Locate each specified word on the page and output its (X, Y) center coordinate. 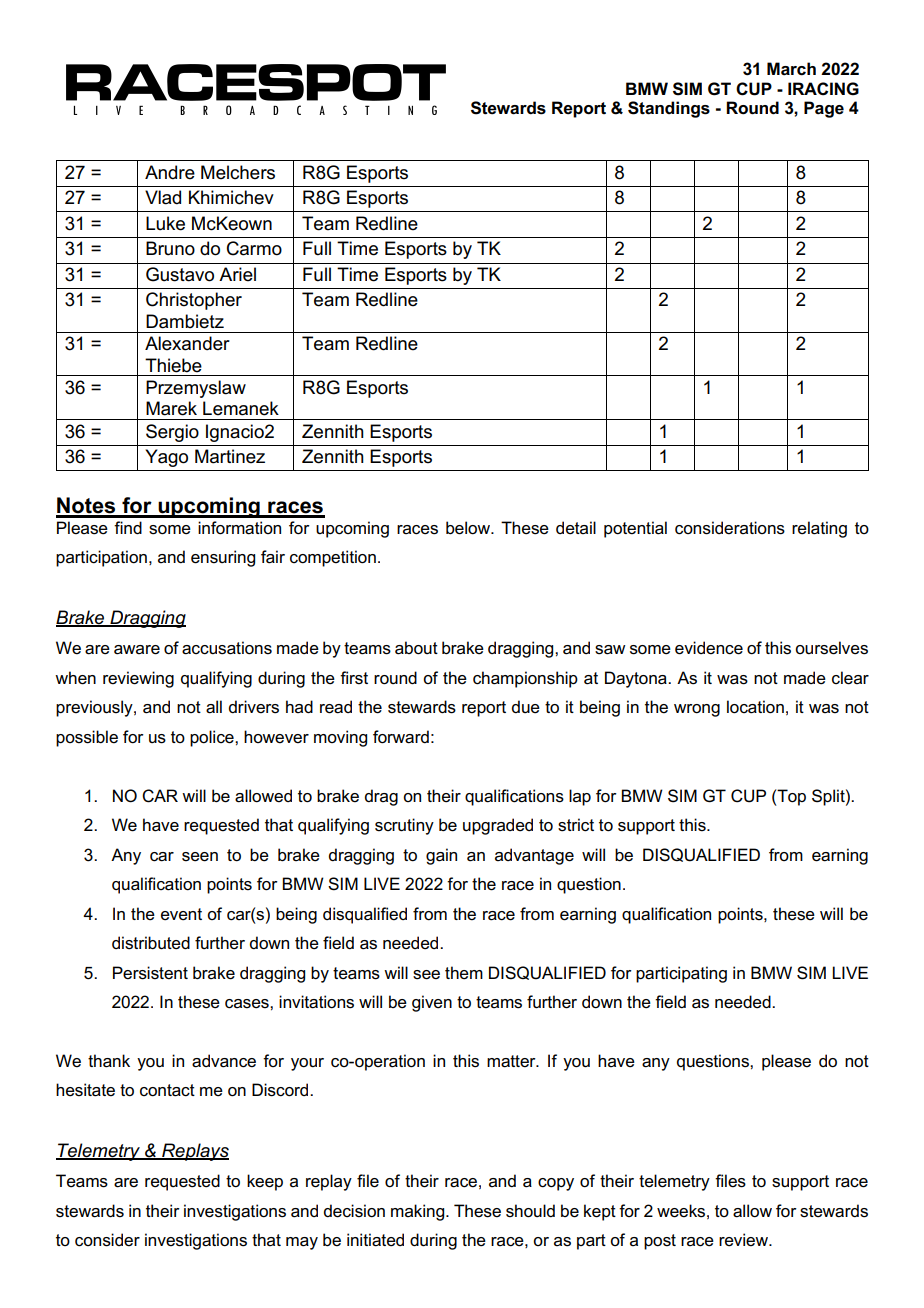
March (791, 69)
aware (137, 650)
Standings (669, 109)
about (416, 648)
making (419, 1212)
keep (265, 1182)
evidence (709, 648)
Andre (170, 172)
